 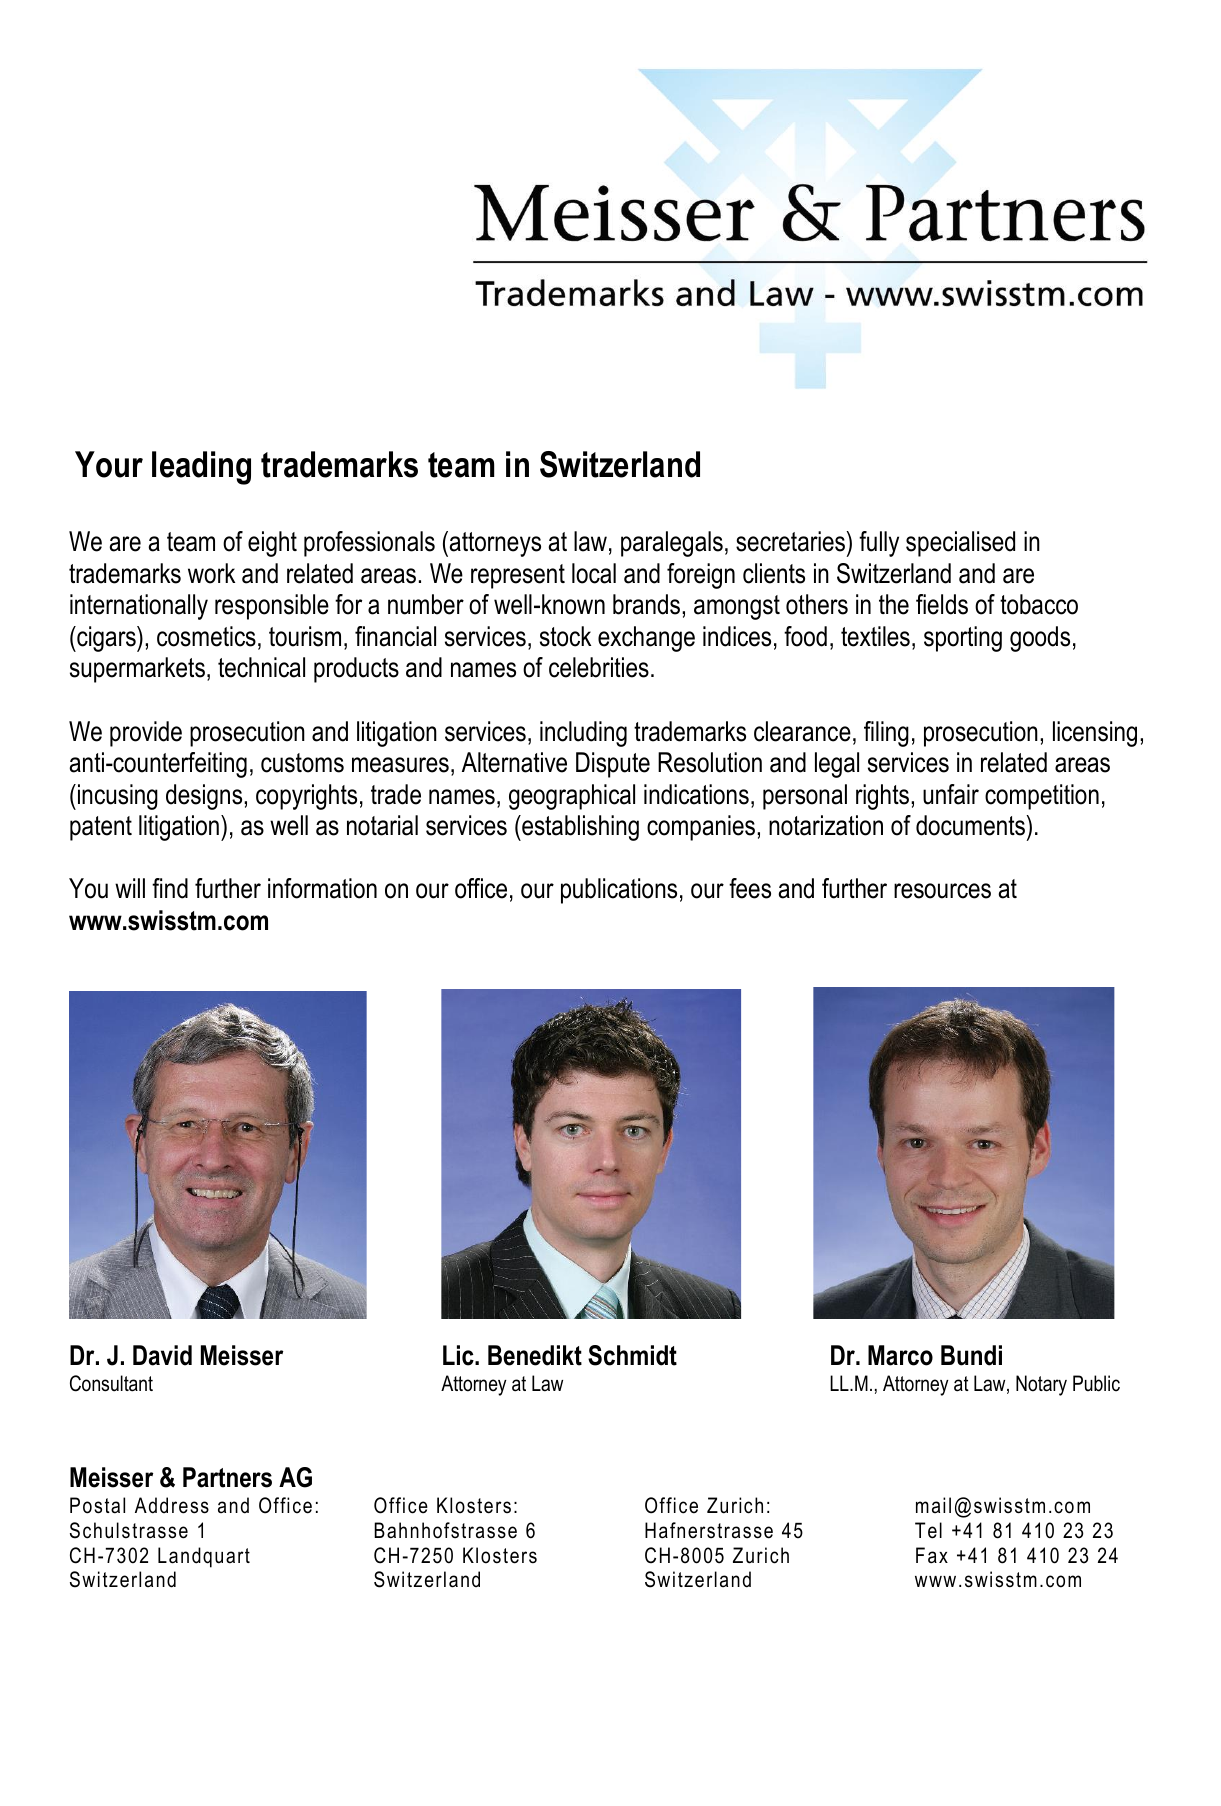 I want to click on Marco, so click(x=900, y=1355).
